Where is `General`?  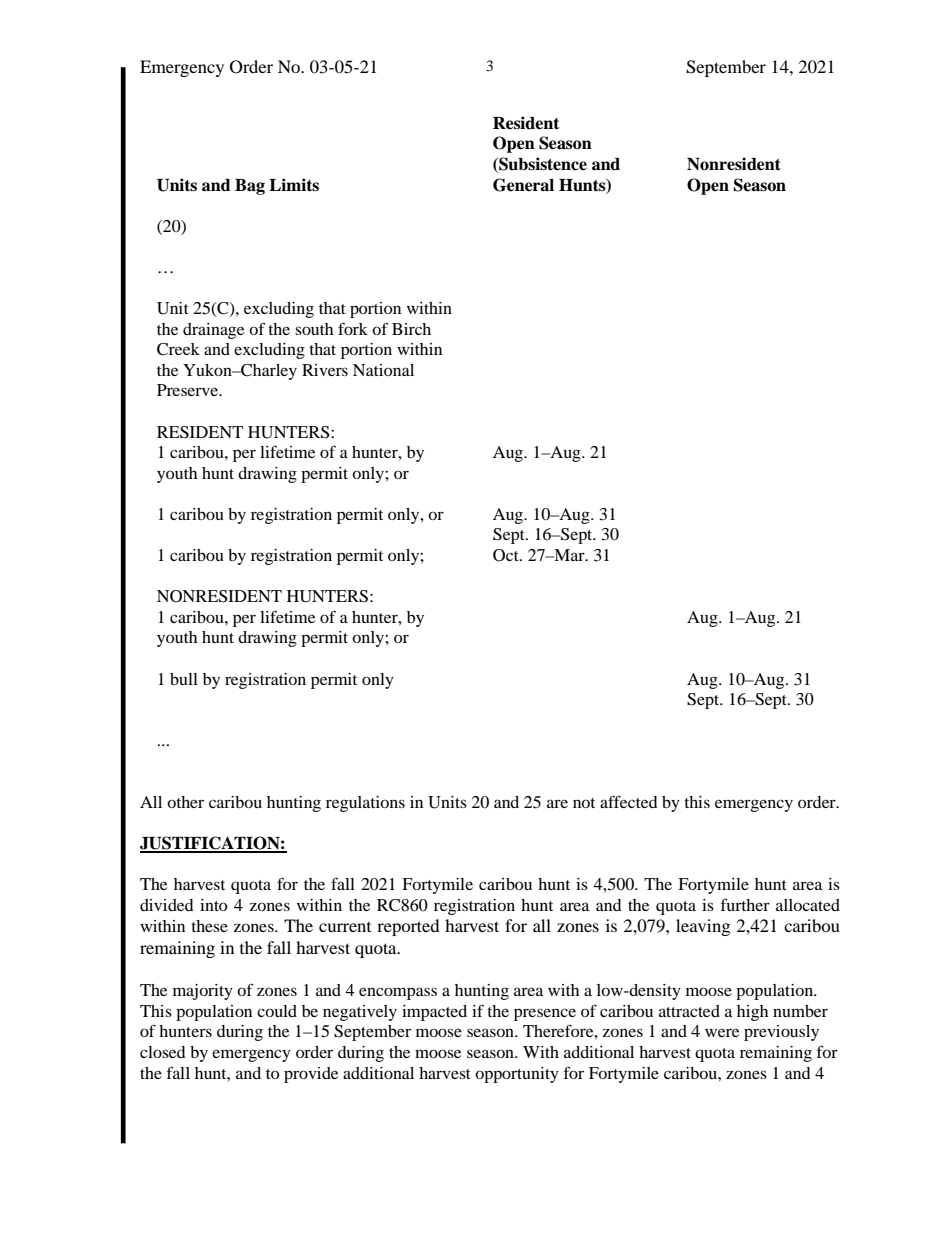 General is located at coordinates (523, 185).
